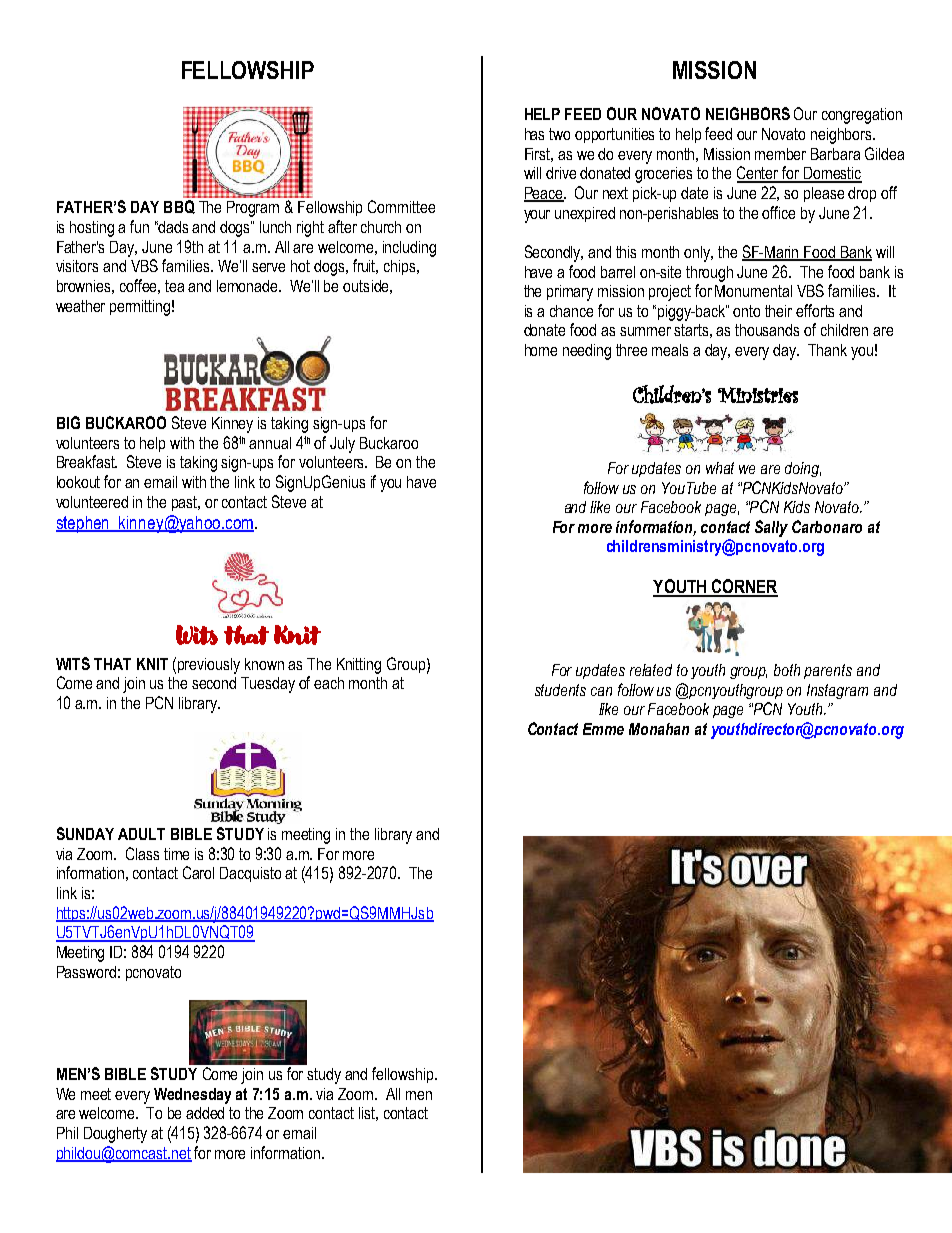 The image size is (952, 1233). I want to click on member, so click(780, 154).
